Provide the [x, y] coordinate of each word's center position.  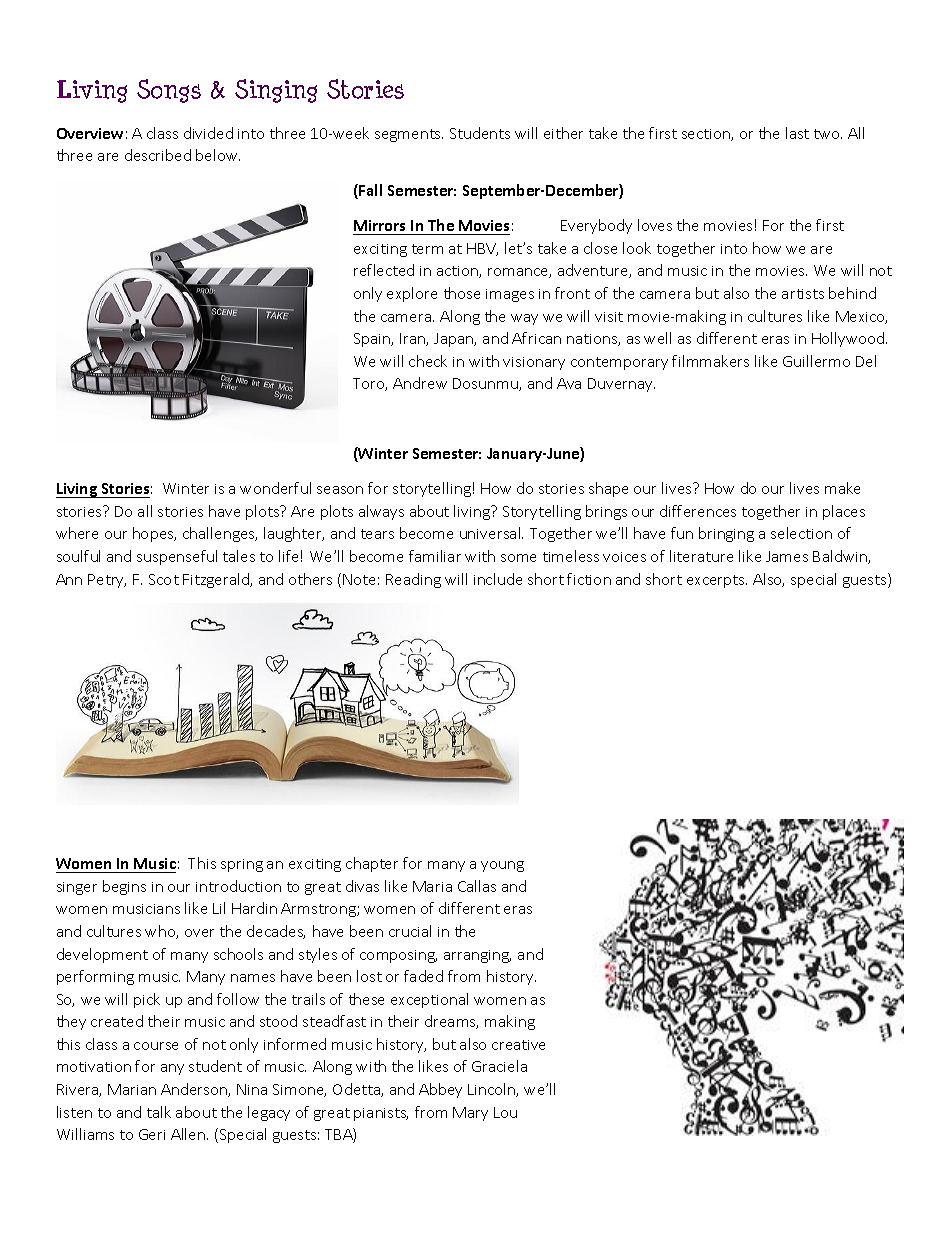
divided [208, 133]
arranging [477, 956]
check [428, 361]
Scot [164, 579]
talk [159, 1112]
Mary [470, 1114]
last [797, 133]
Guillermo [816, 361]
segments [409, 135]
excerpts [717, 581]
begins [124, 887]
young [502, 866]
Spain [373, 340]
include [498, 579]
